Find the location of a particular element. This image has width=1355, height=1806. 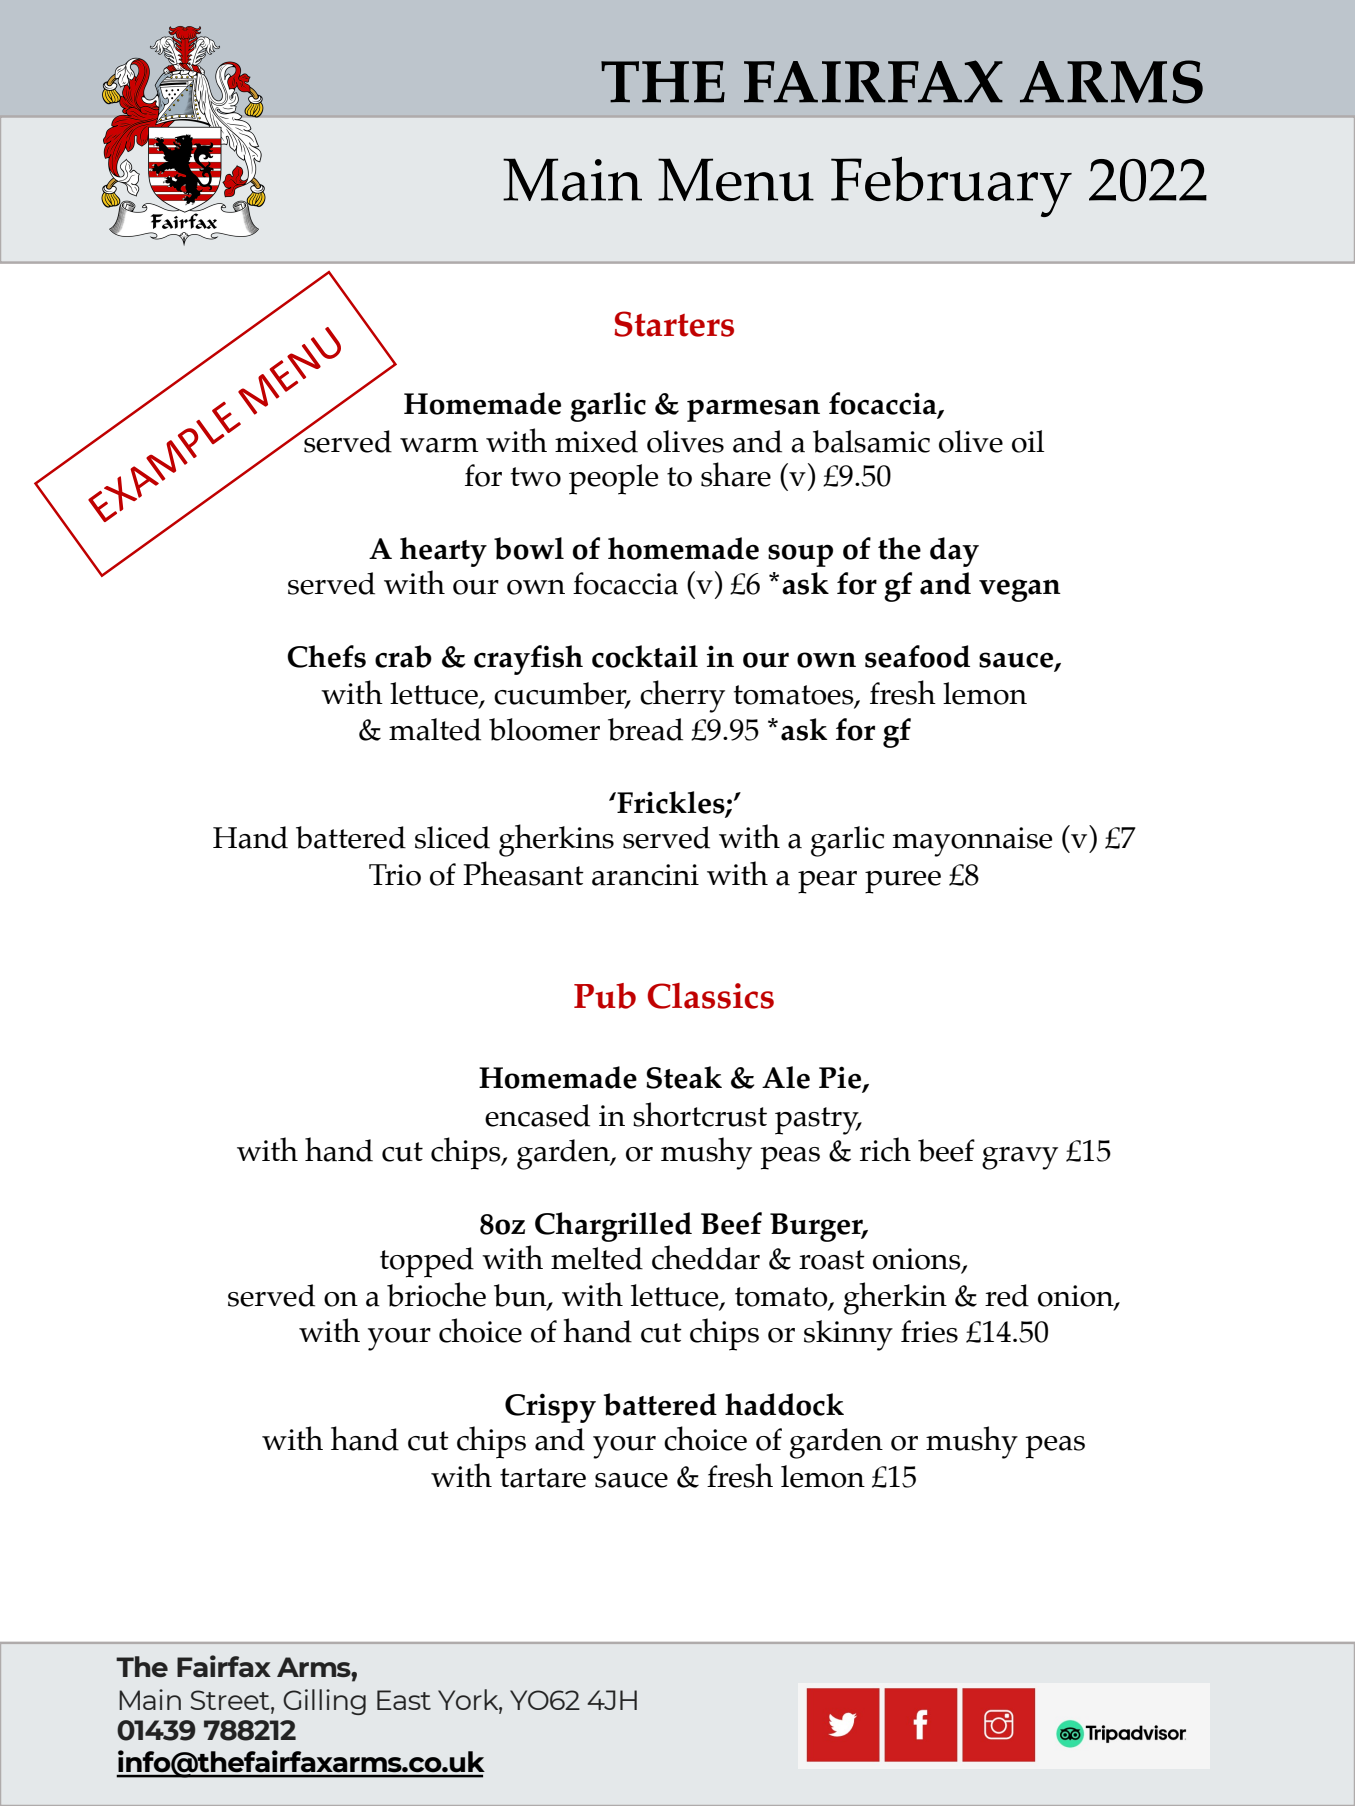

puree is located at coordinates (903, 882).
